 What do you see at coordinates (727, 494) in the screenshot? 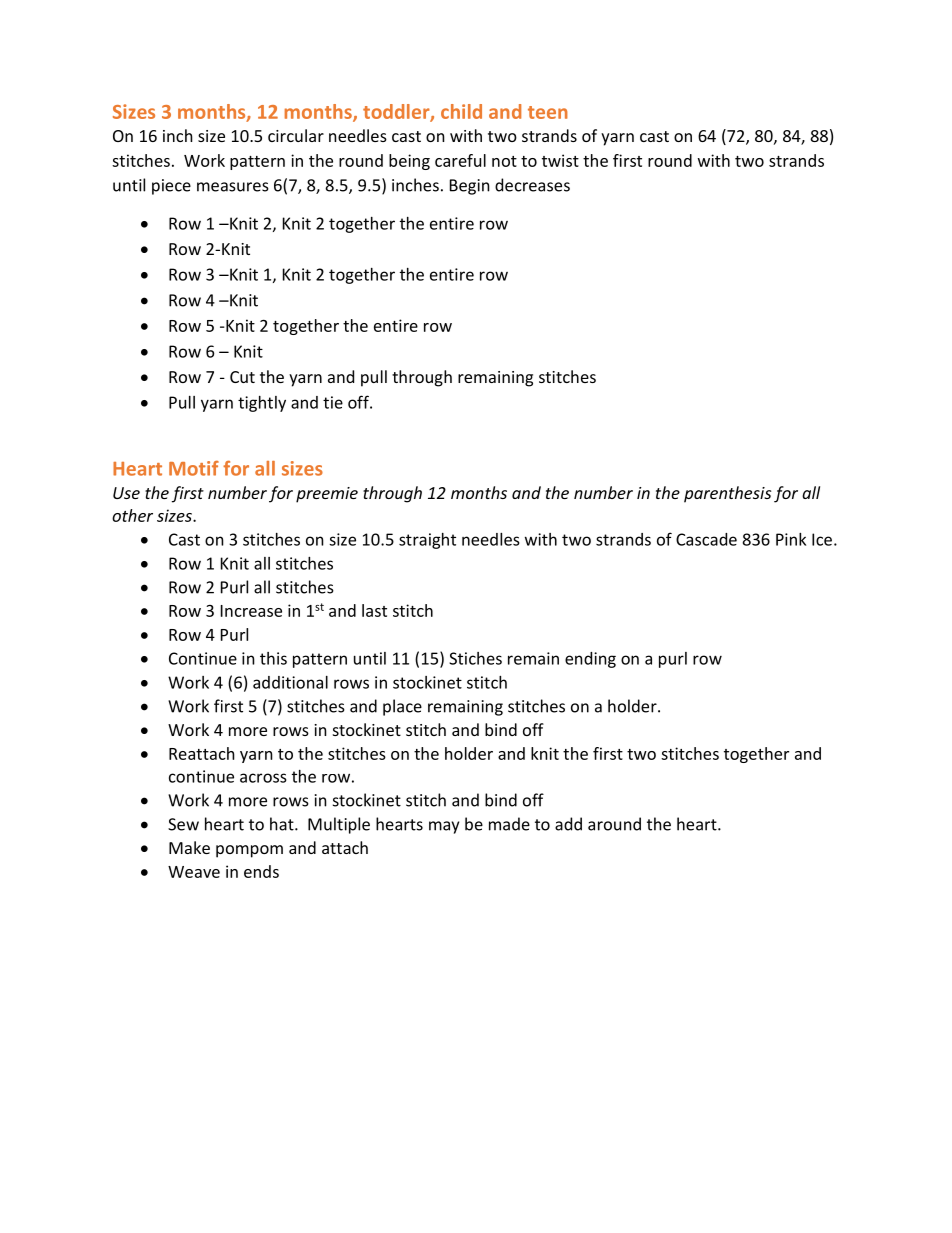
I see `parenthesis` at bounding box center [727, 494].
